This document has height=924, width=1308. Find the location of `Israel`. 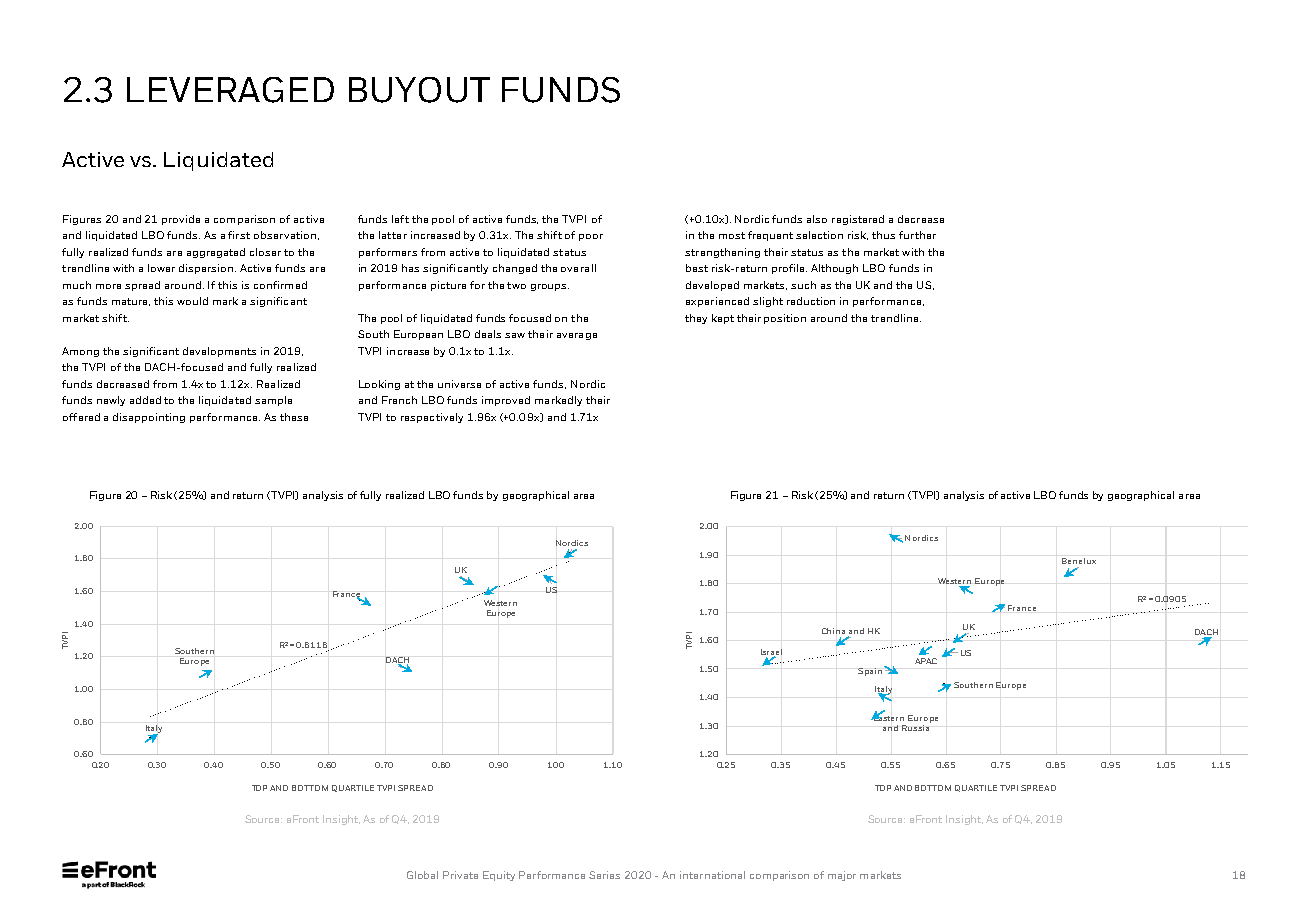

Israel is located at coordinates (771, 653).
